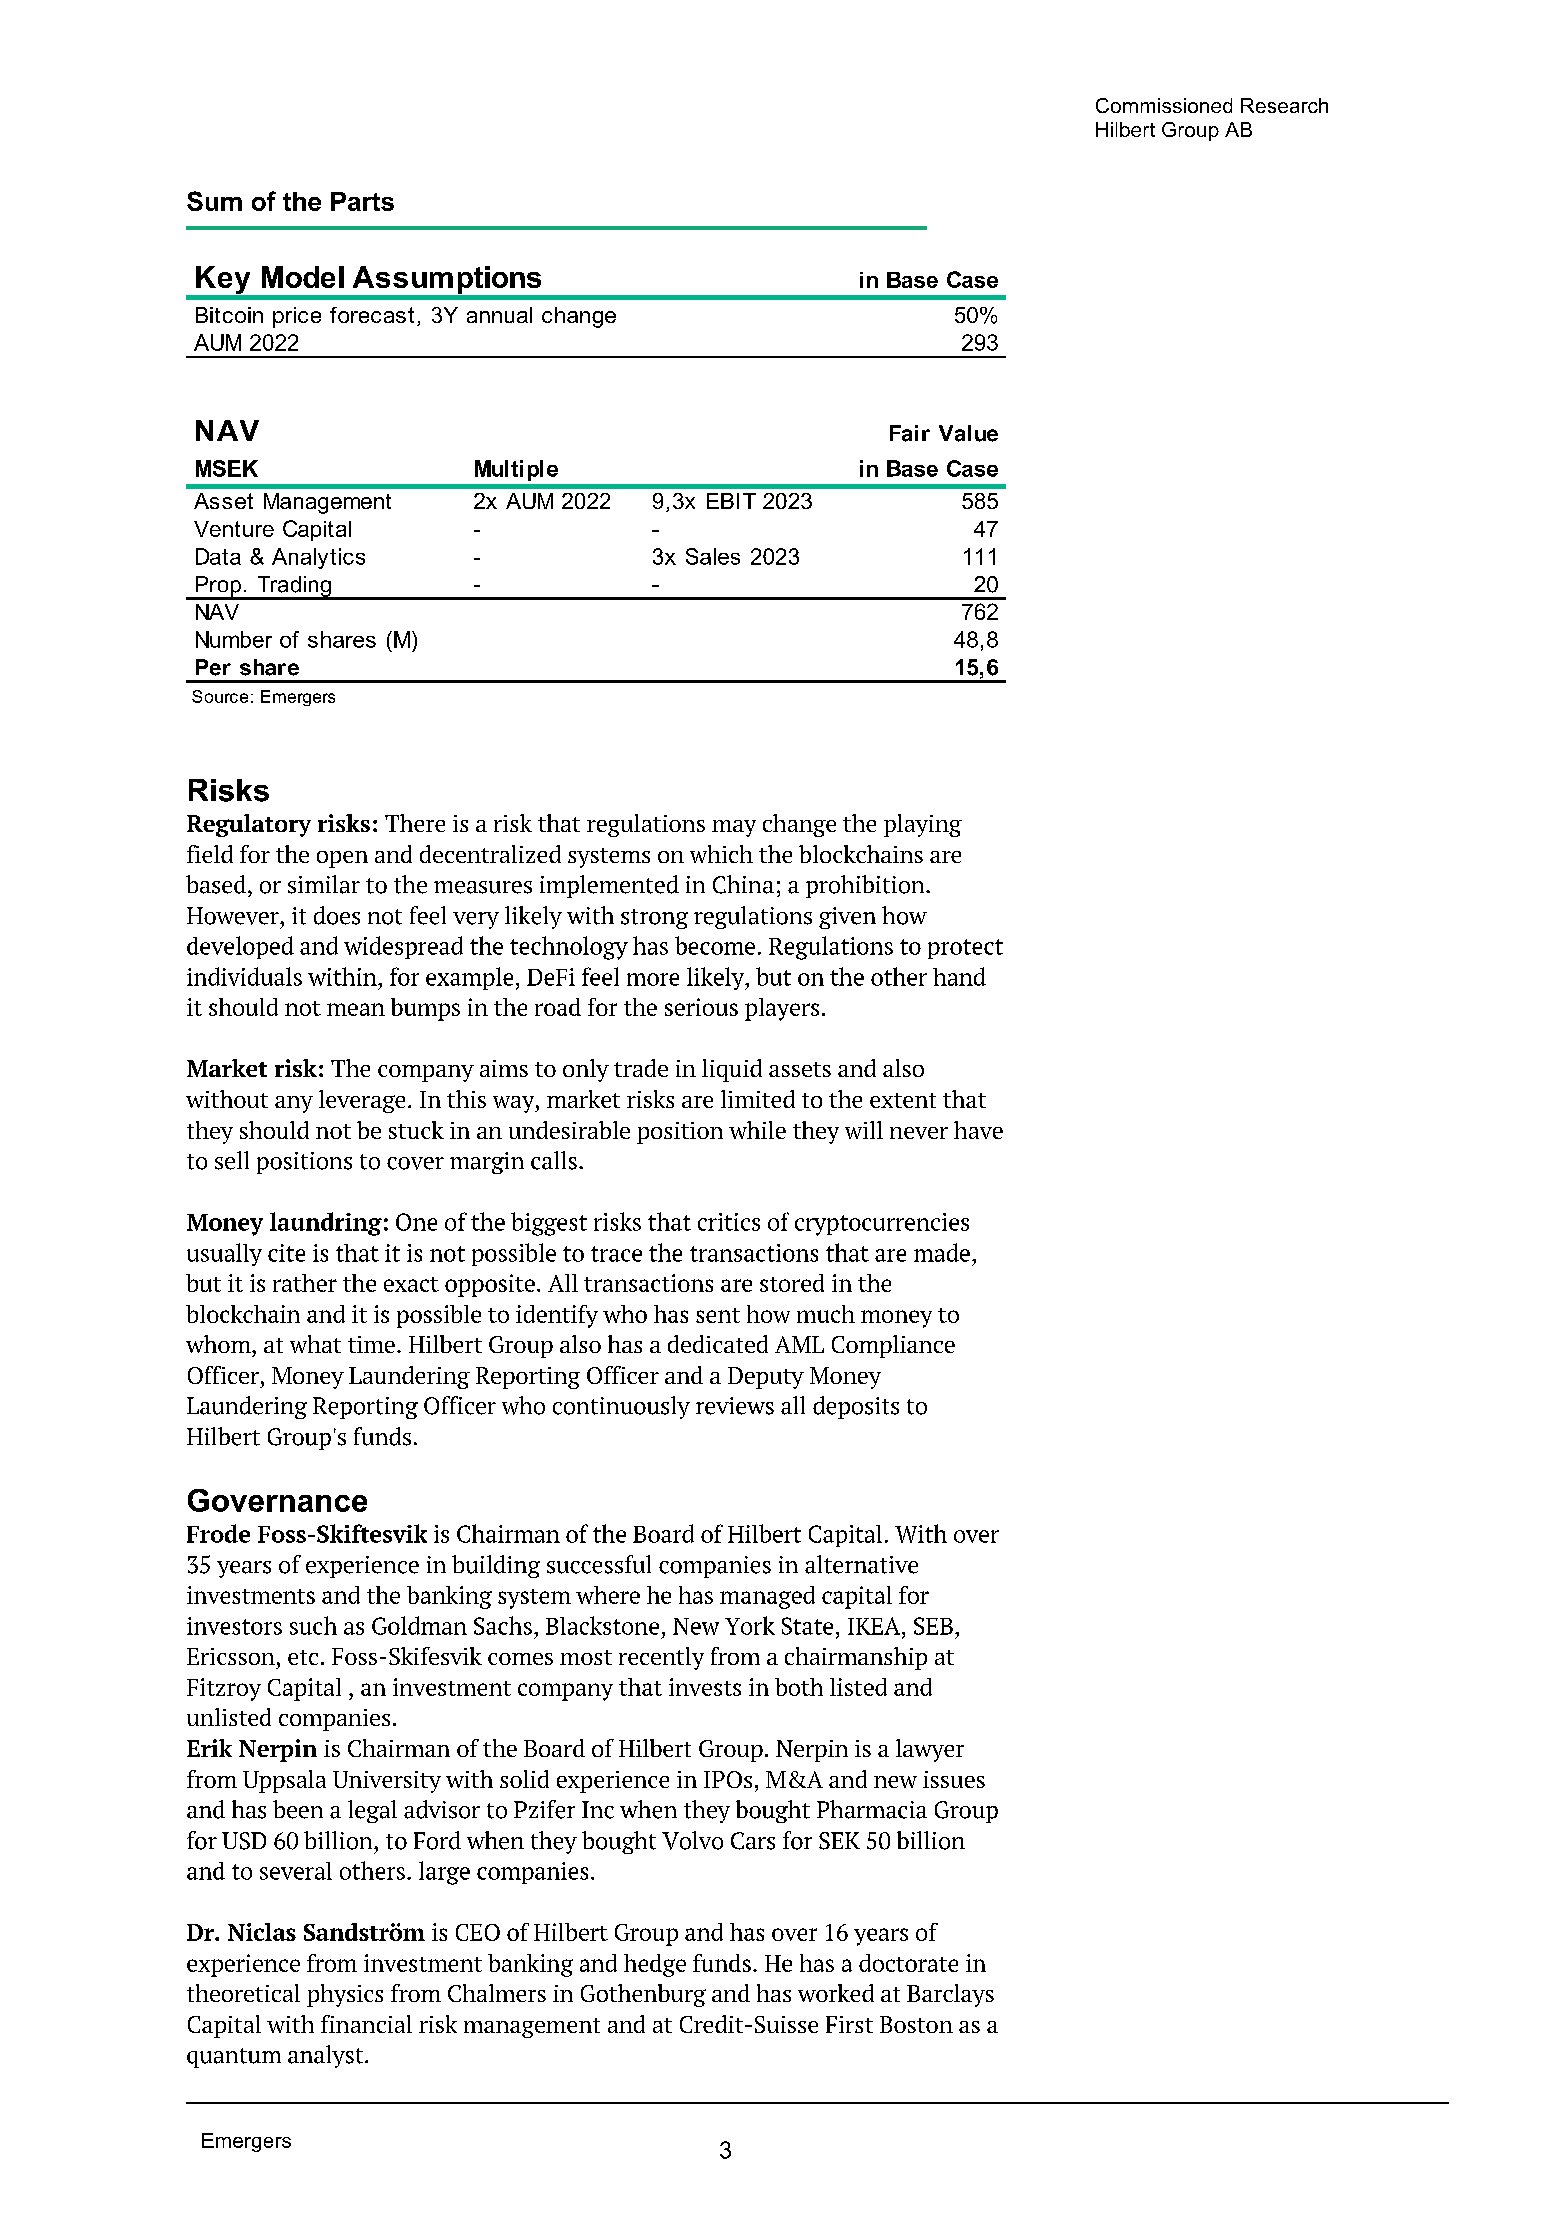 The height and width of the document is (2215, 1565). What do you see at coordinates (732, 1070) in the document?
I see `liquid` at bounding box center [732, 1070].
